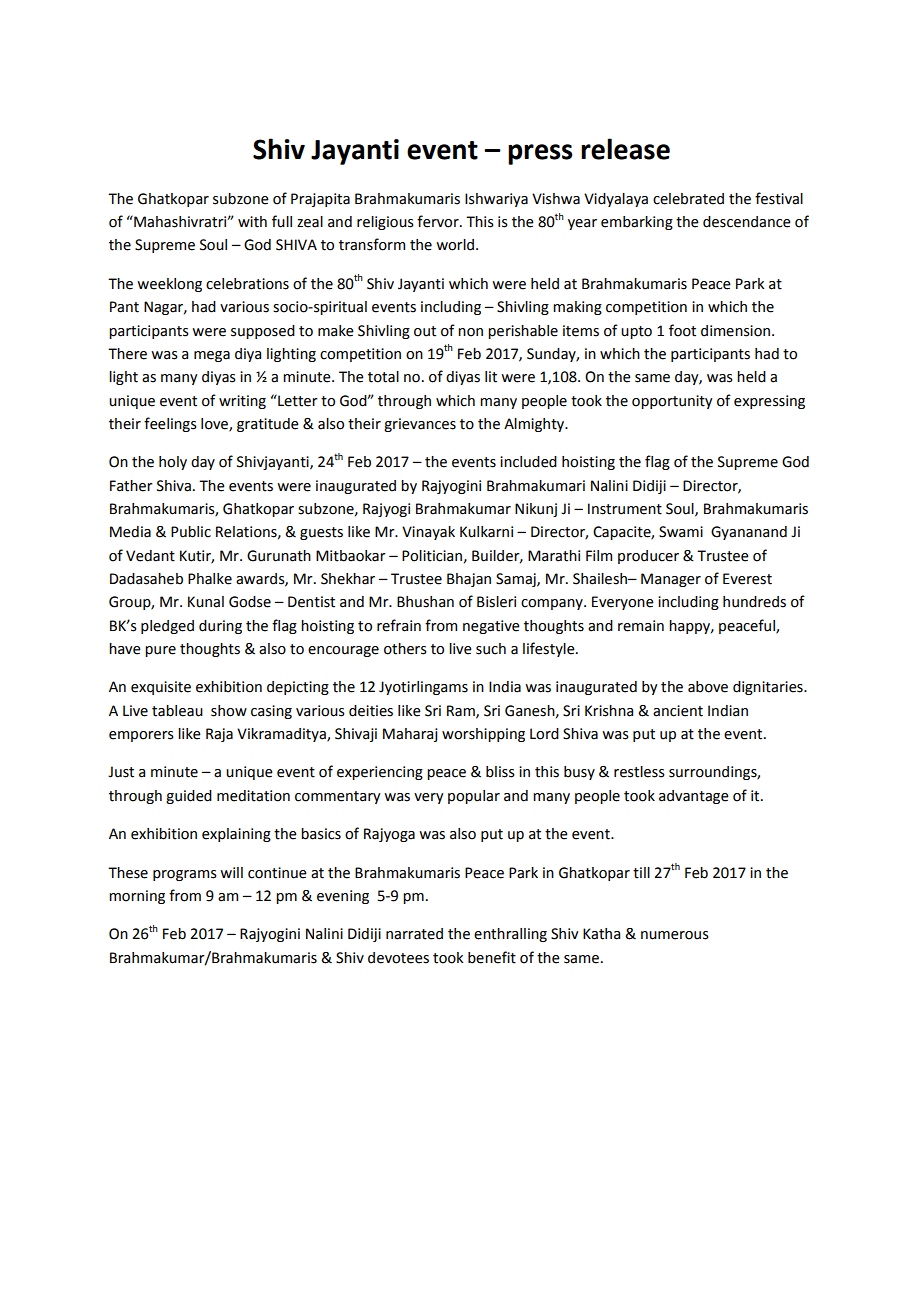 This screenshot has height=1308, width=924. What do you see at coordinates (682, 330) in the screenshot?
I see `foot` at bounding box center [682, 330].
